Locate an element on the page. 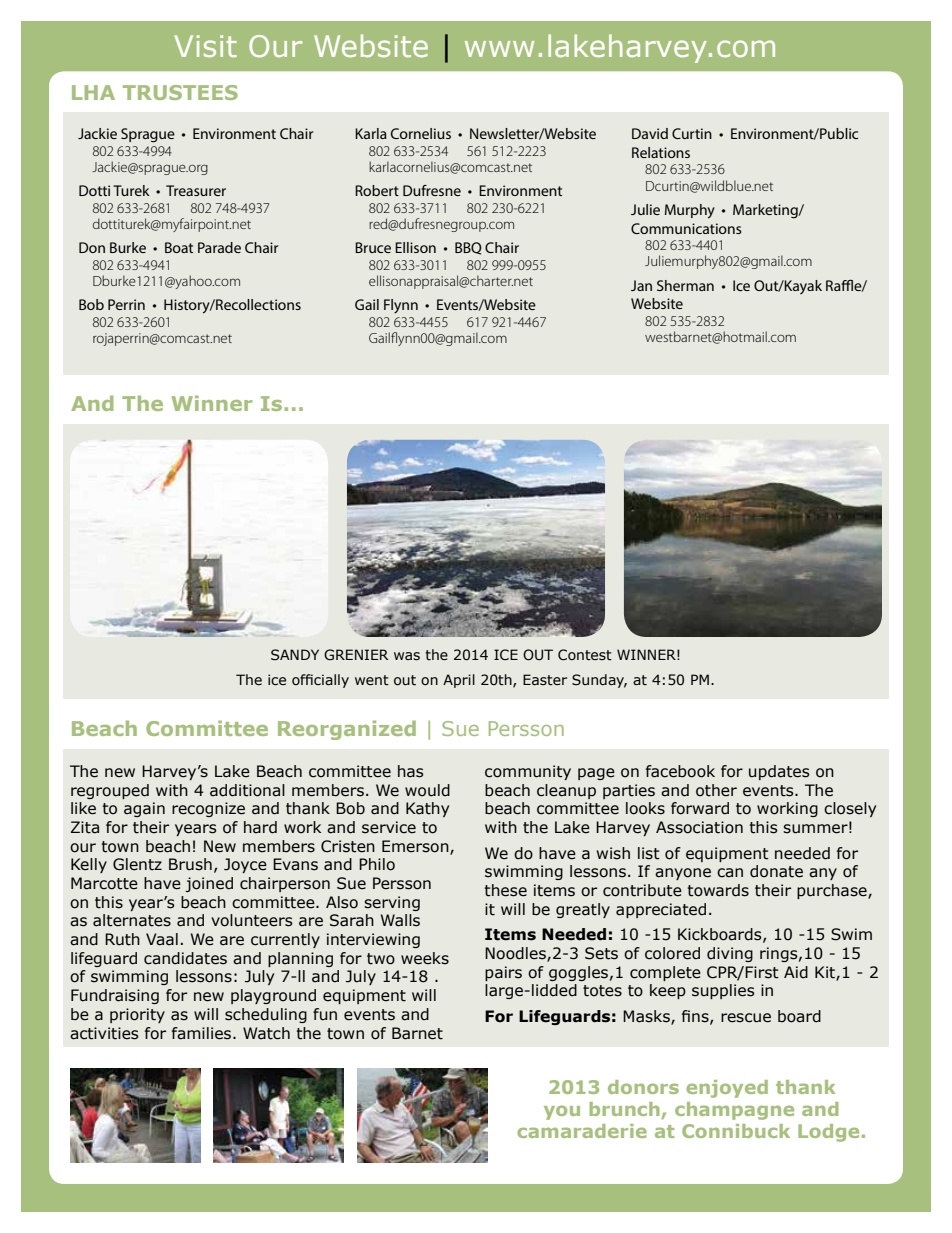 Image resolution: width=952 pixels, height=1233 pixels. TRUSTEES is located at coordinates (180, 92).
